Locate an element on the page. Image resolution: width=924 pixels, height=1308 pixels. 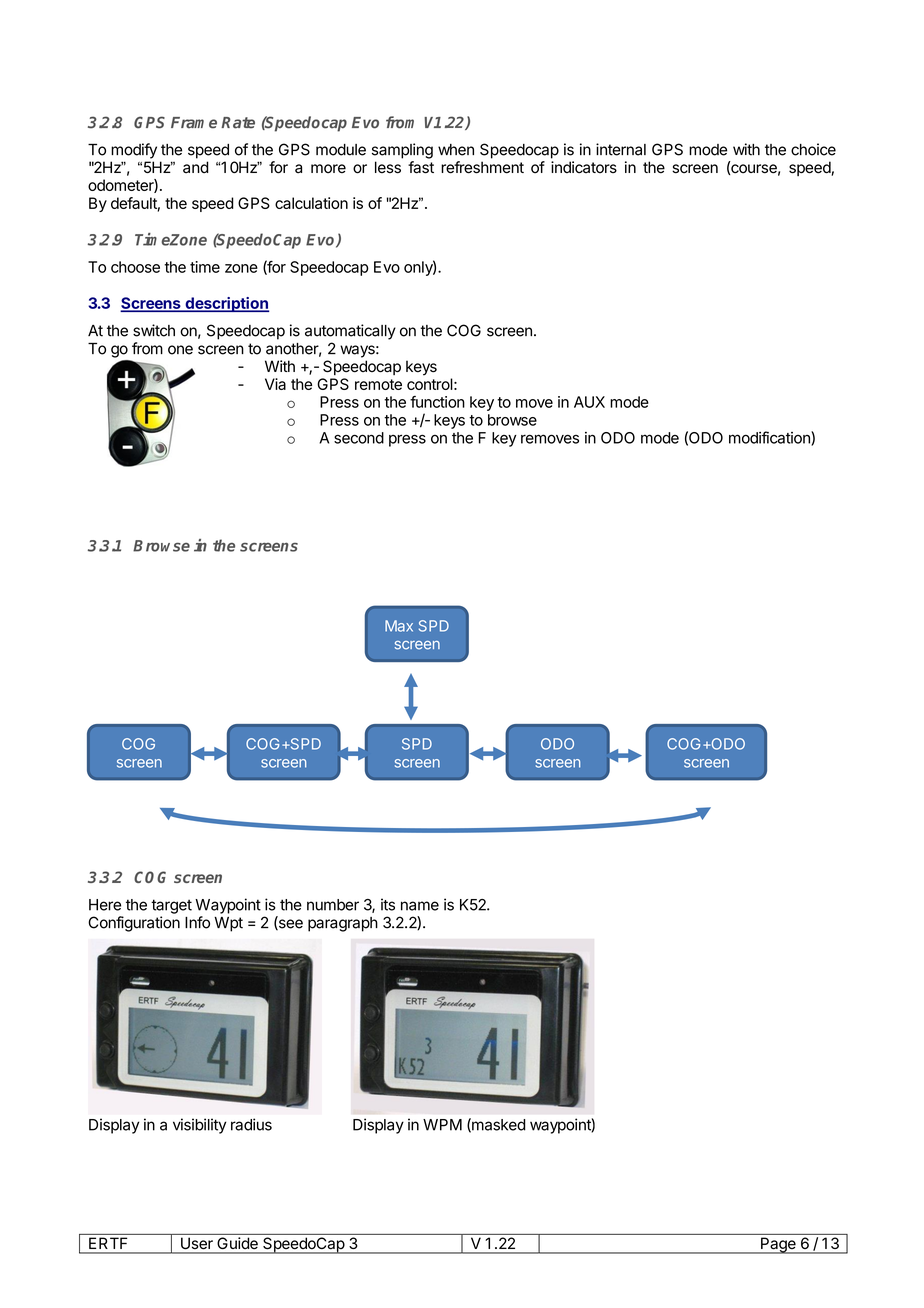
radius is located at coordinates (251, 1124).
